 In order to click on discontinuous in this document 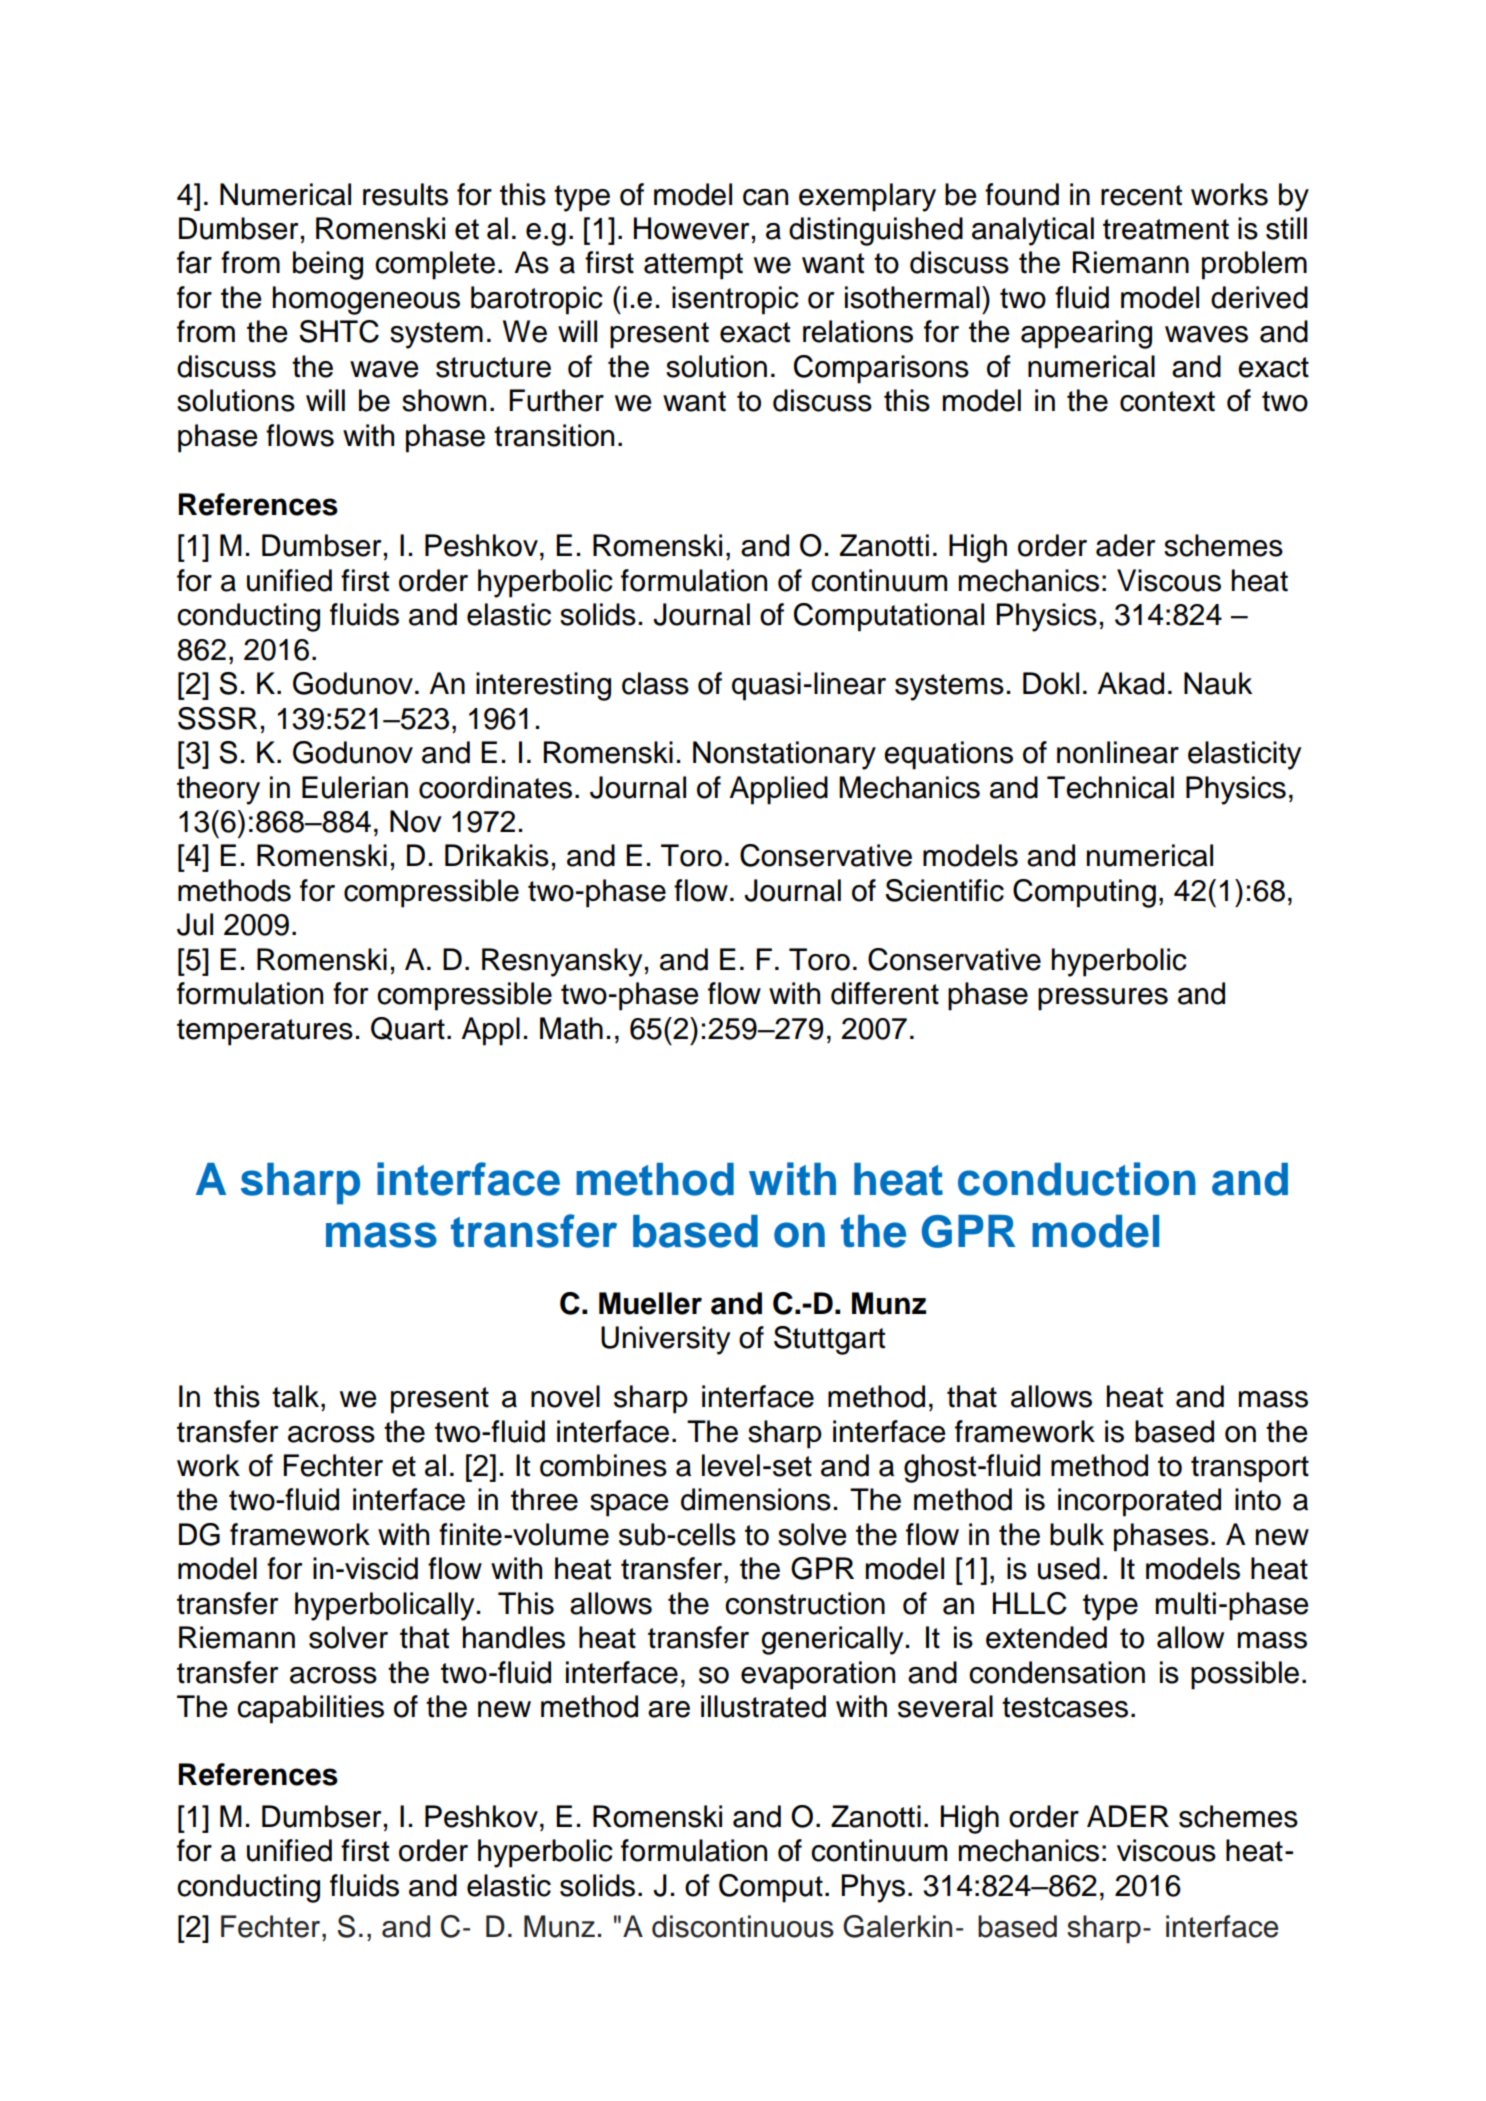, I will do `click(743, 1926)`.
